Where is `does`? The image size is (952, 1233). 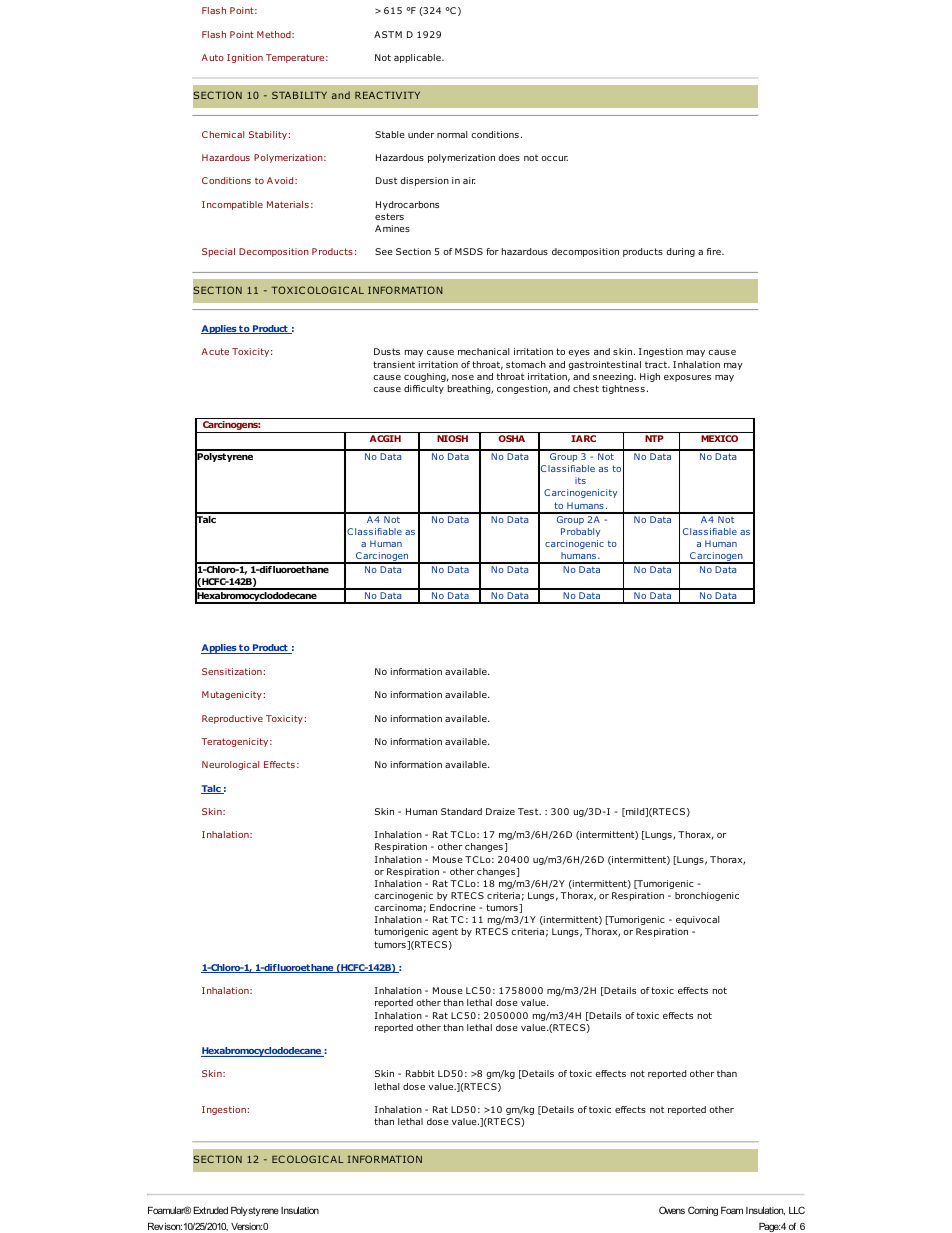
does is located at coordinates (509, 157).
